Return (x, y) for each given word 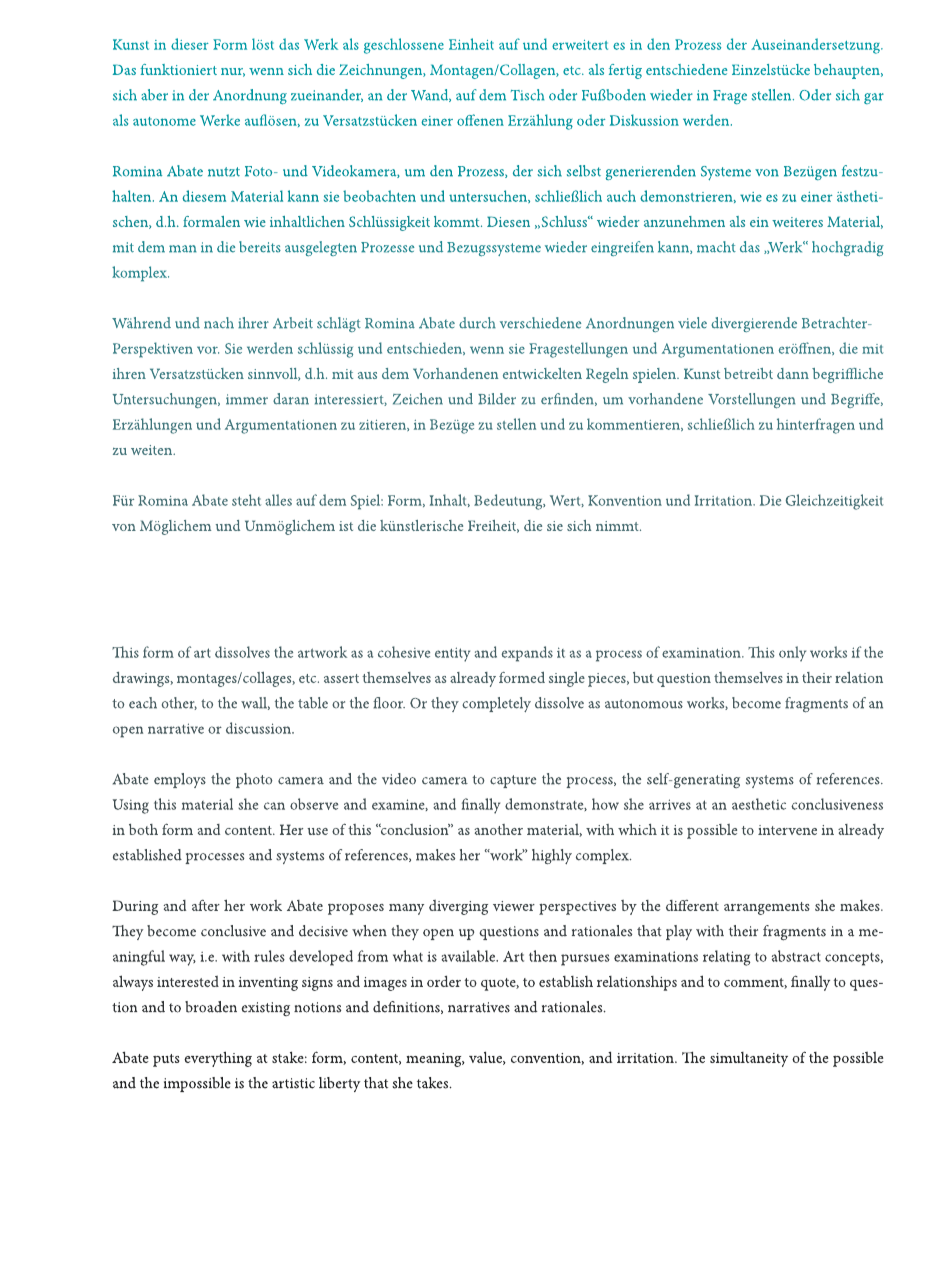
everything (218, 1059)
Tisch (527, 95)
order (444, 981)
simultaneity (749, 1059)
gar (874, 98)
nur (233, 72)
